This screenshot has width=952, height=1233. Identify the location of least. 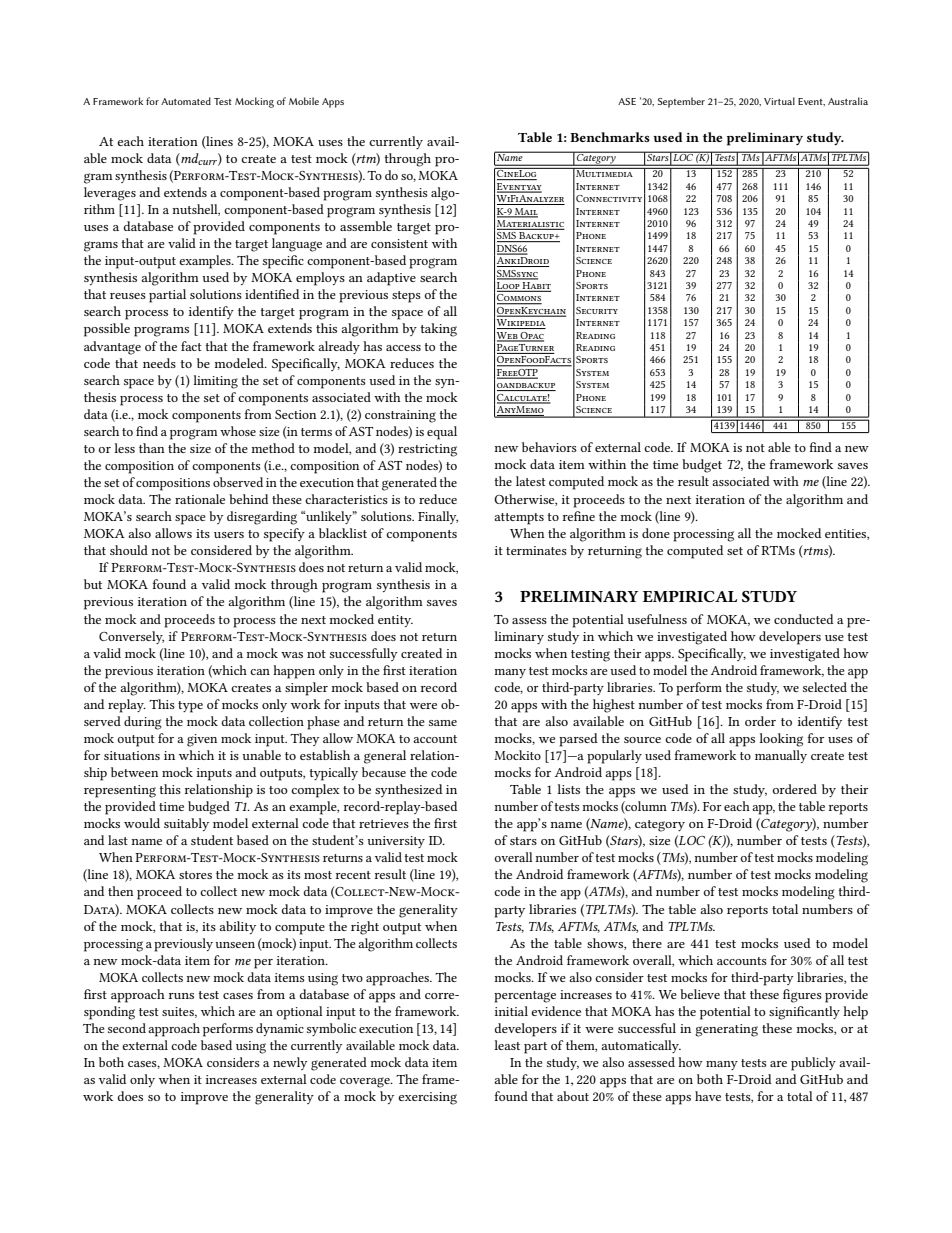
(507, 1045).
